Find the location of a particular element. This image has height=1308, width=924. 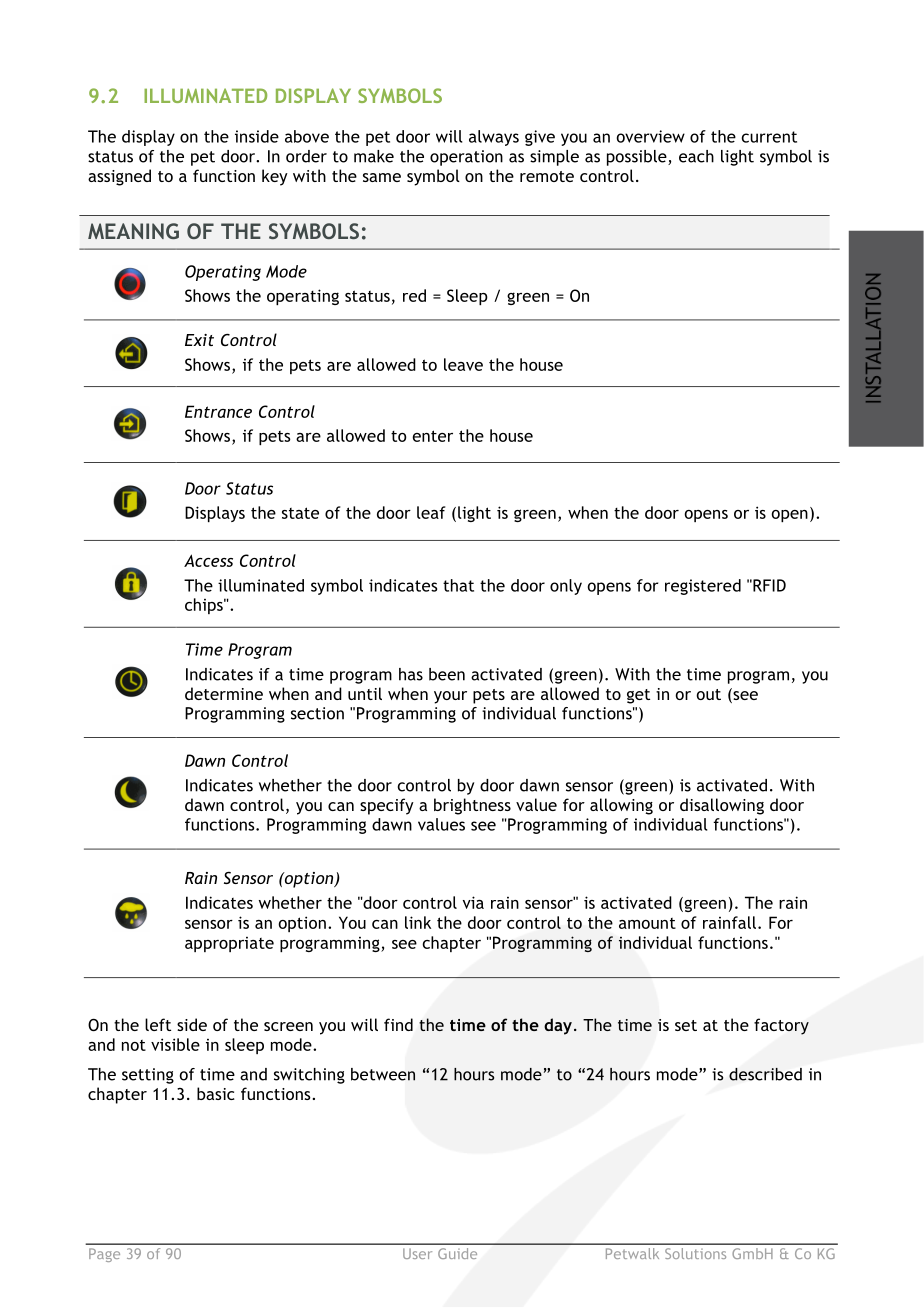

assigned is located at coordinates (119, 177).
